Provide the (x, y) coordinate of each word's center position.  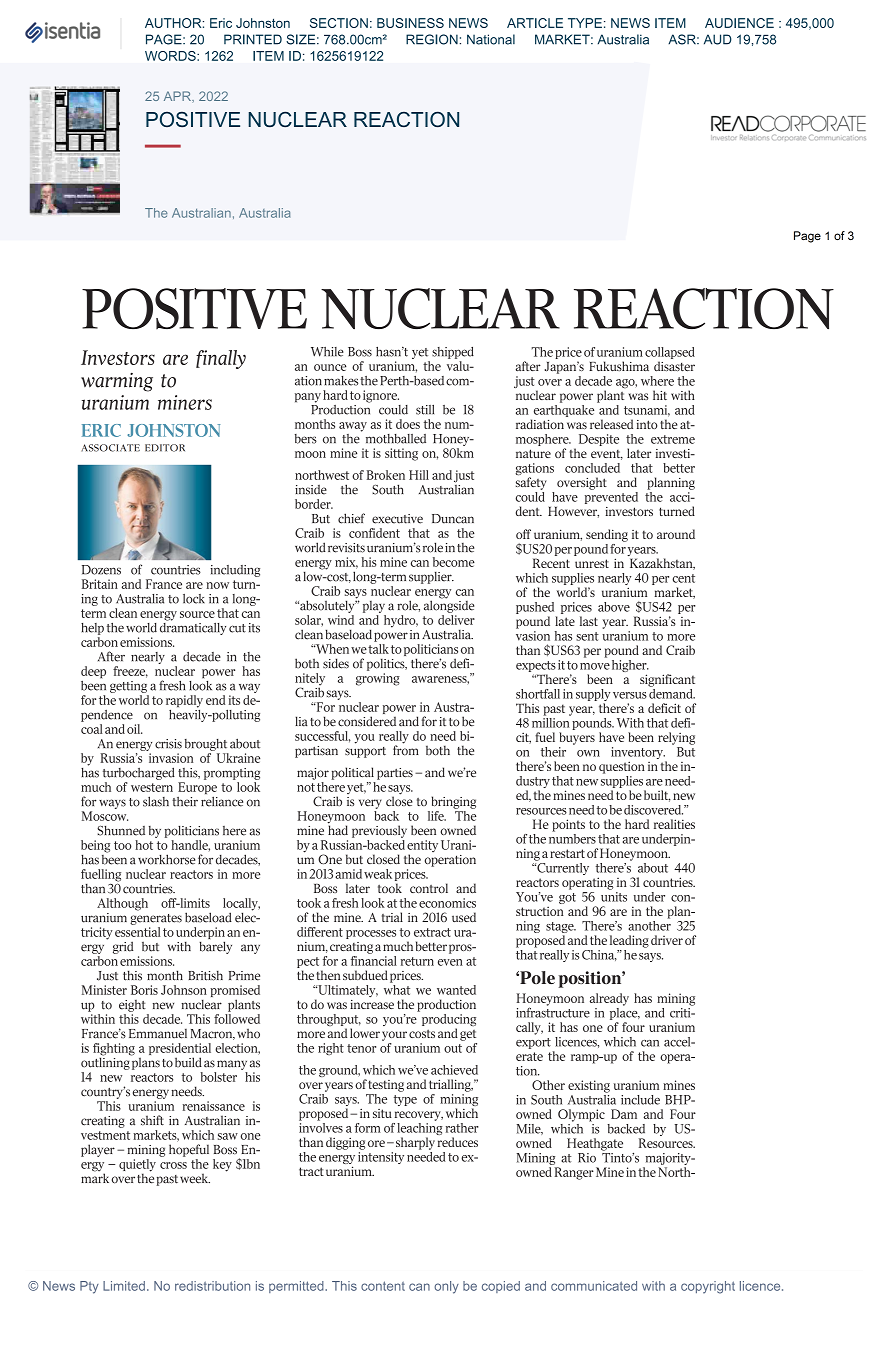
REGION (433, 39)
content (383, 1286)
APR (178, 97)
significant (667, 680)
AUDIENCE (739, 23)
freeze (130, 672)
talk (378, 649)
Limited (124, 1286)
